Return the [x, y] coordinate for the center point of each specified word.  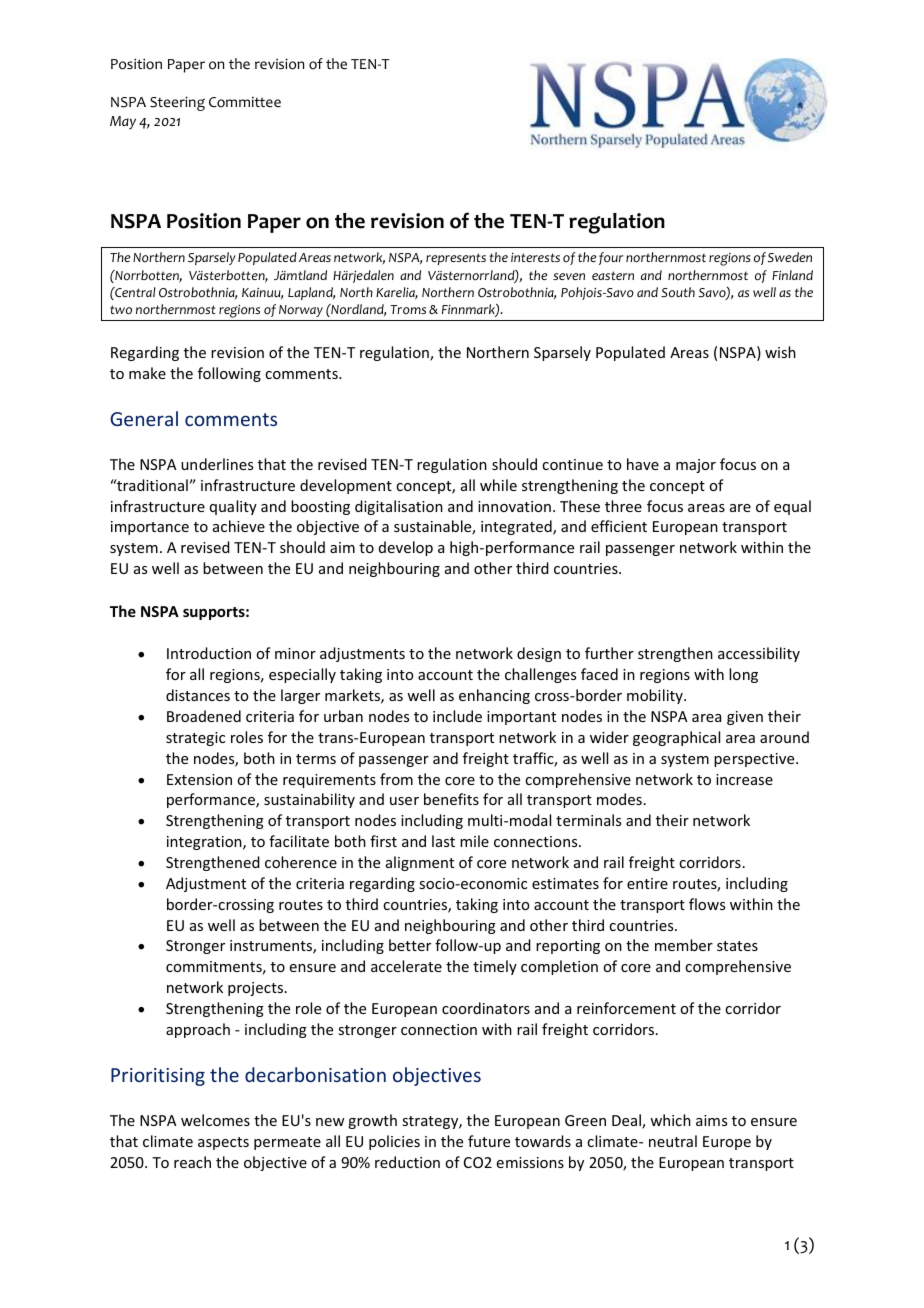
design [539, 654]
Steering [177, 103]
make [147, 373]
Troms [408, 310]
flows [707, 904]
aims [711, 1120]
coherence [301, 862]
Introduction [209, 653]
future [489, 1141]
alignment [420, 863]
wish [780, 352]
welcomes [215, 1120]
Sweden [790, 257]
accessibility [759, 654]
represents [456, 259]
